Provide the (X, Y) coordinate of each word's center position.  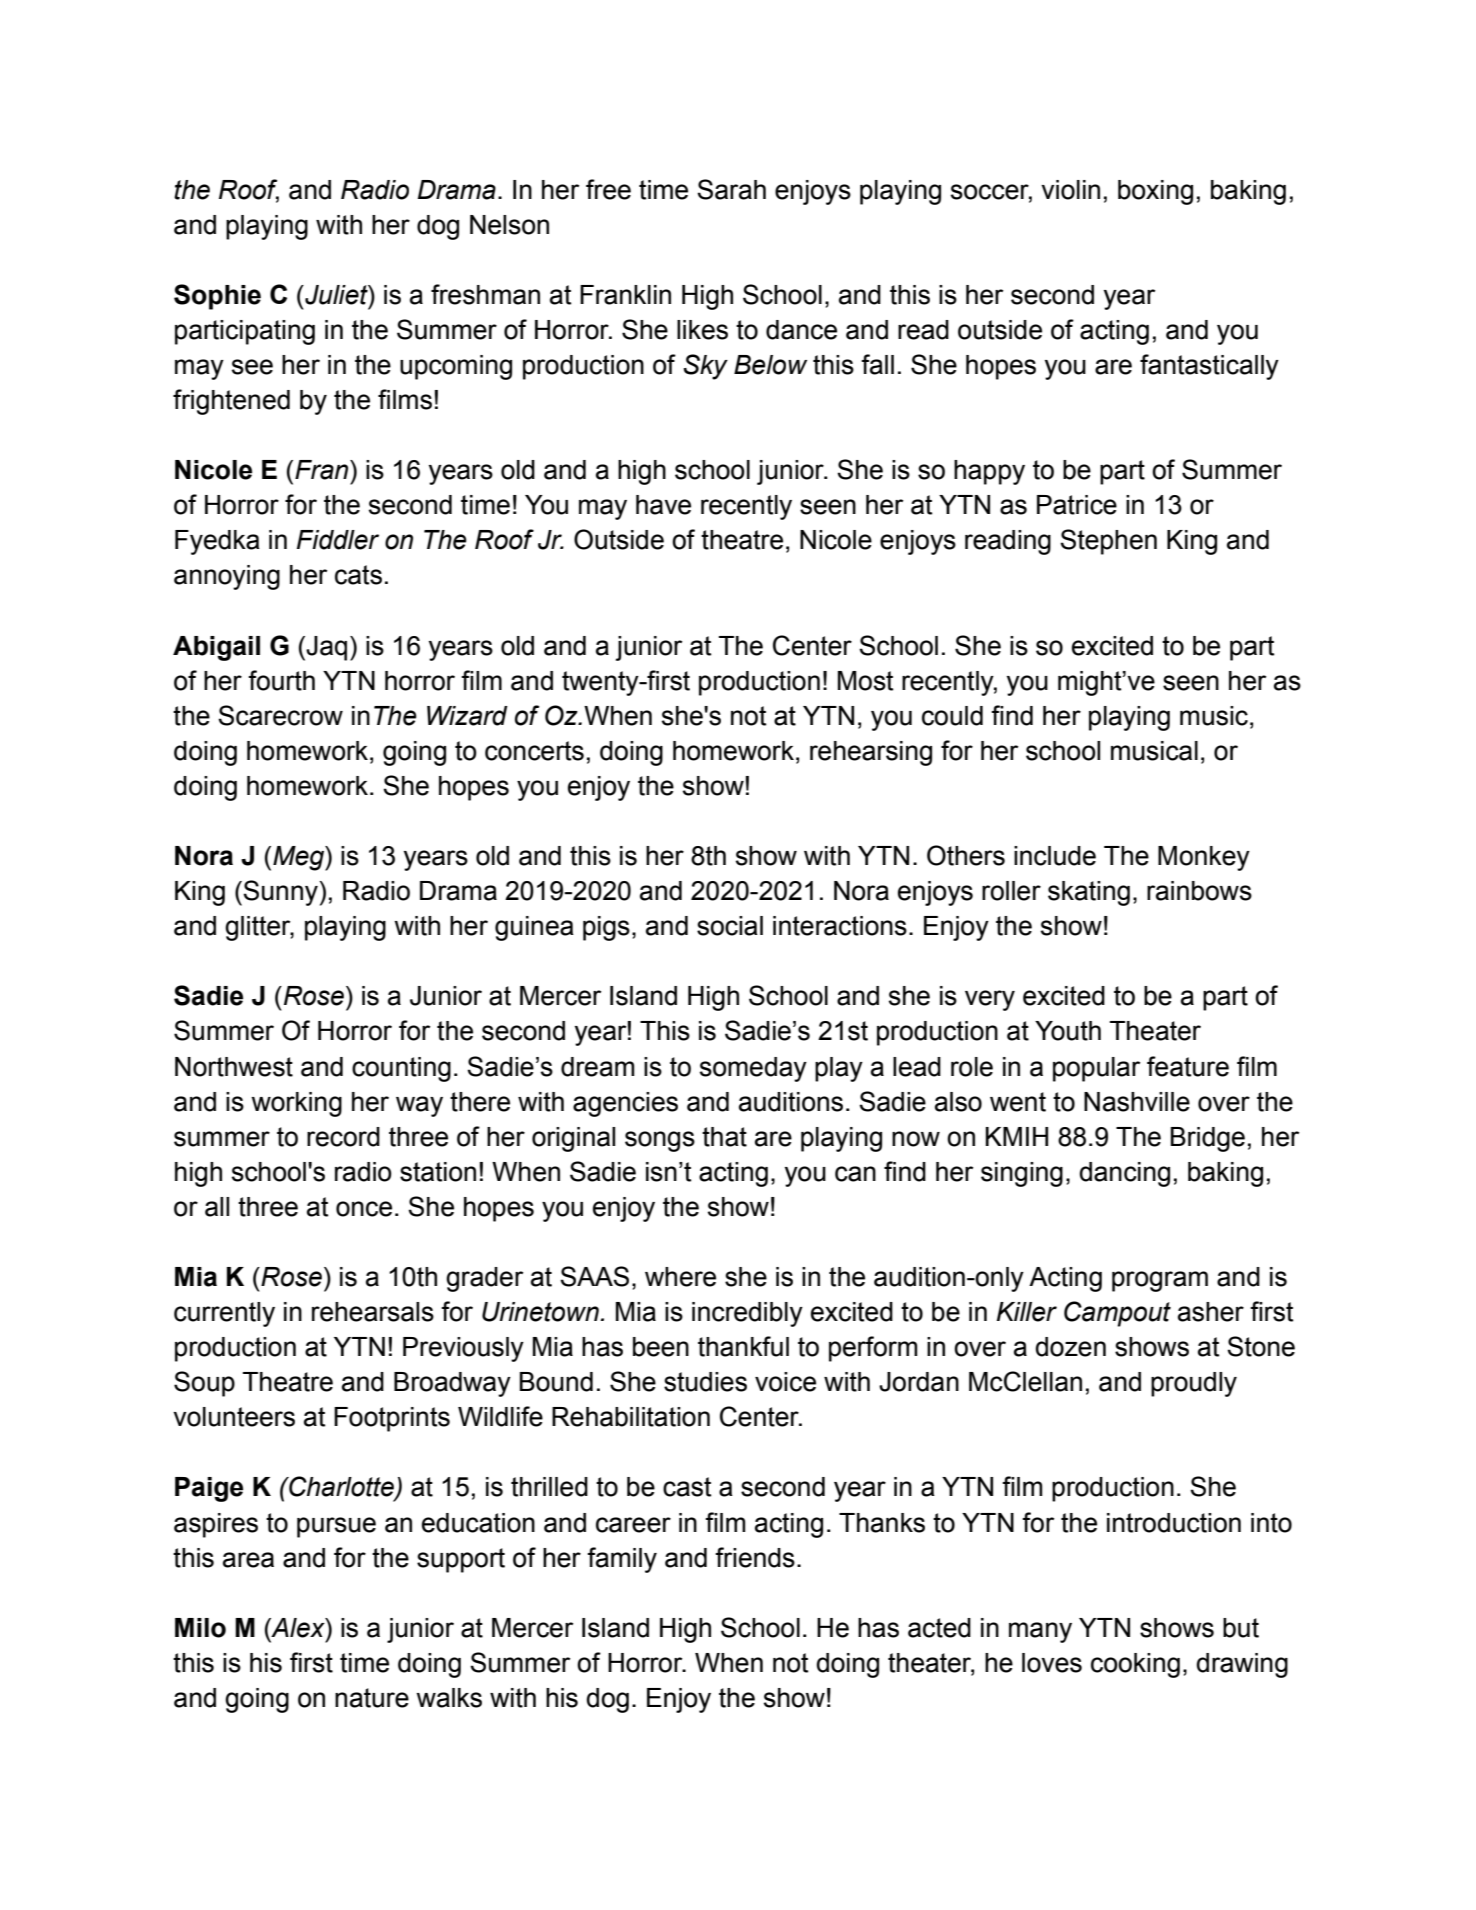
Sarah (731, 189)
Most (865, 681)
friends (755, 1557)
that (724, 1137)
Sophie (217, 297)
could (952, 716)
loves (1052, 1663)
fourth (281, 680)
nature (372, 1698)
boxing (1155, 192)
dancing (1124, 1174)
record (343, 1137)
